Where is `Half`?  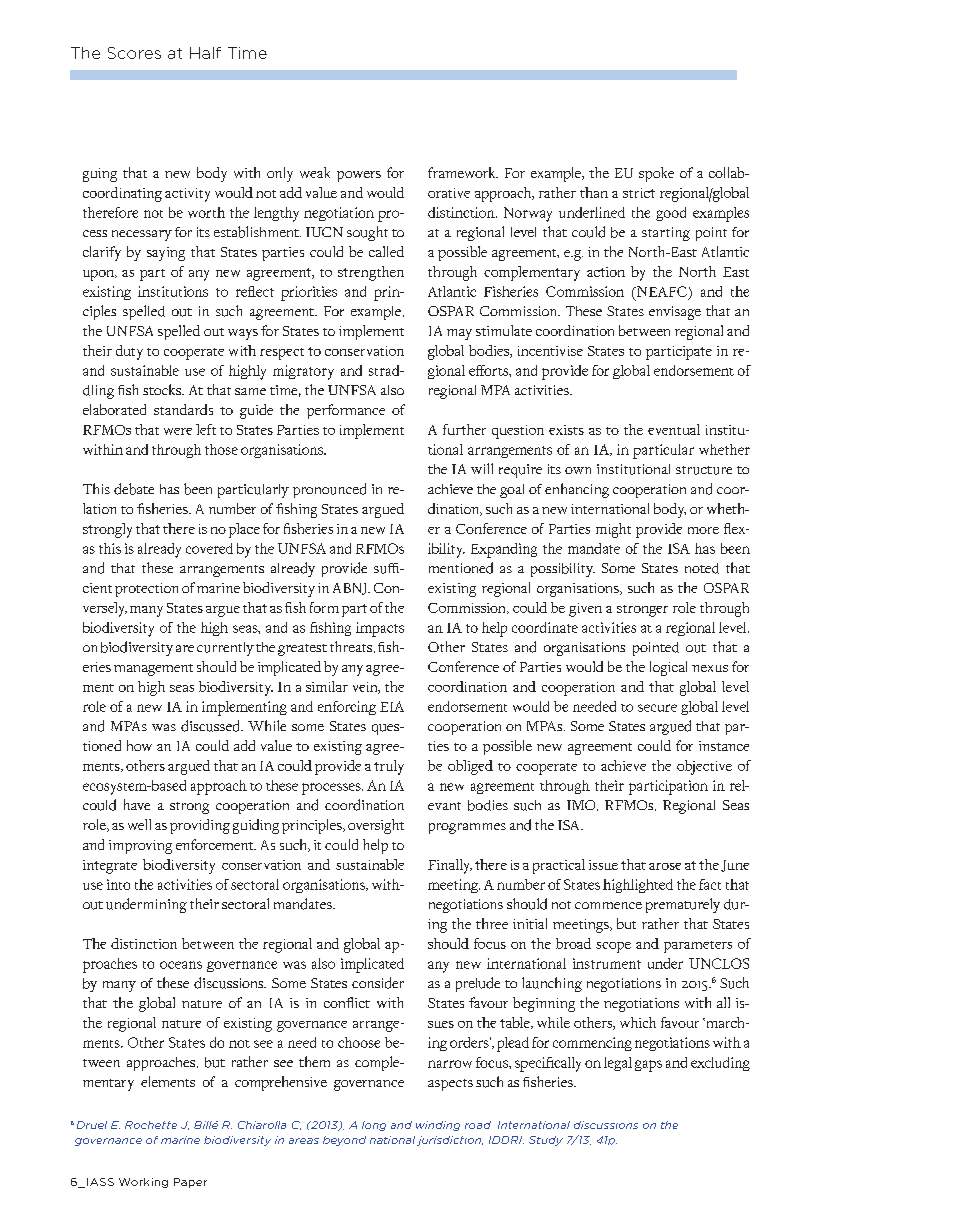 Half is located at coordinates (205, 53).
